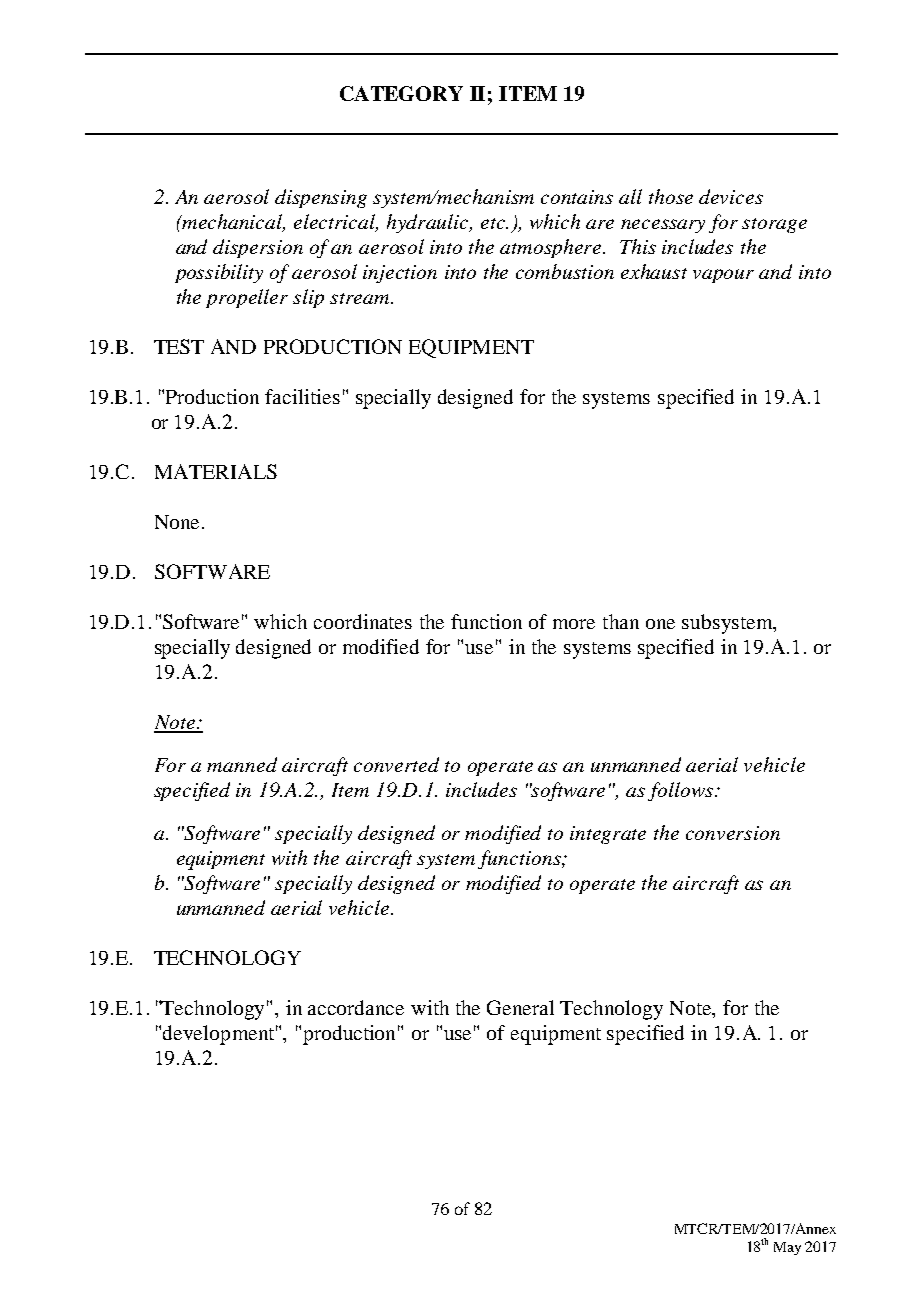  What do you see at coordinates (401, 93) in the page?
I see `CATEGORY` at bounding box center [401, 93].
